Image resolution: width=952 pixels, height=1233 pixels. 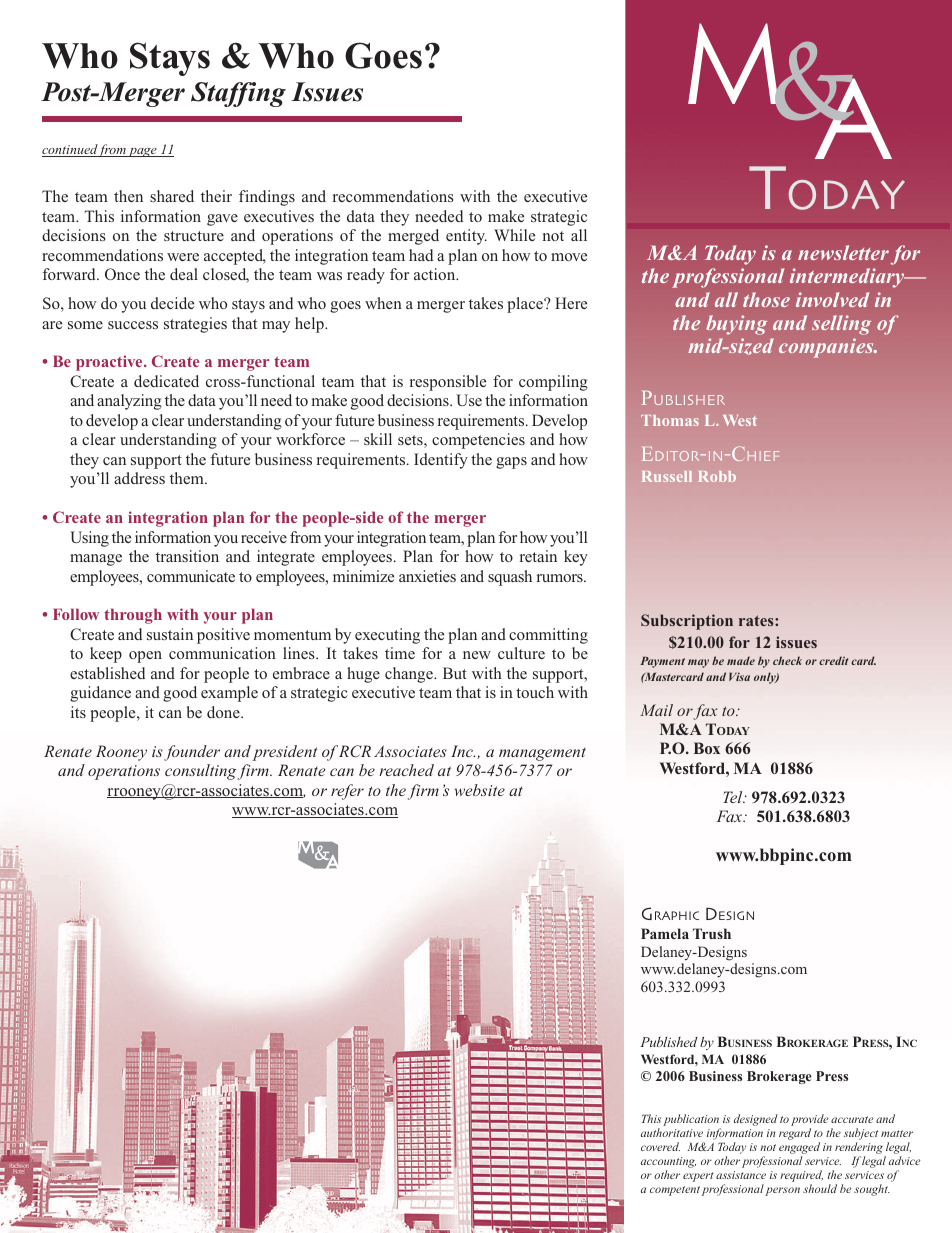 I want to click on covered, so click(x=660, y=1146).
